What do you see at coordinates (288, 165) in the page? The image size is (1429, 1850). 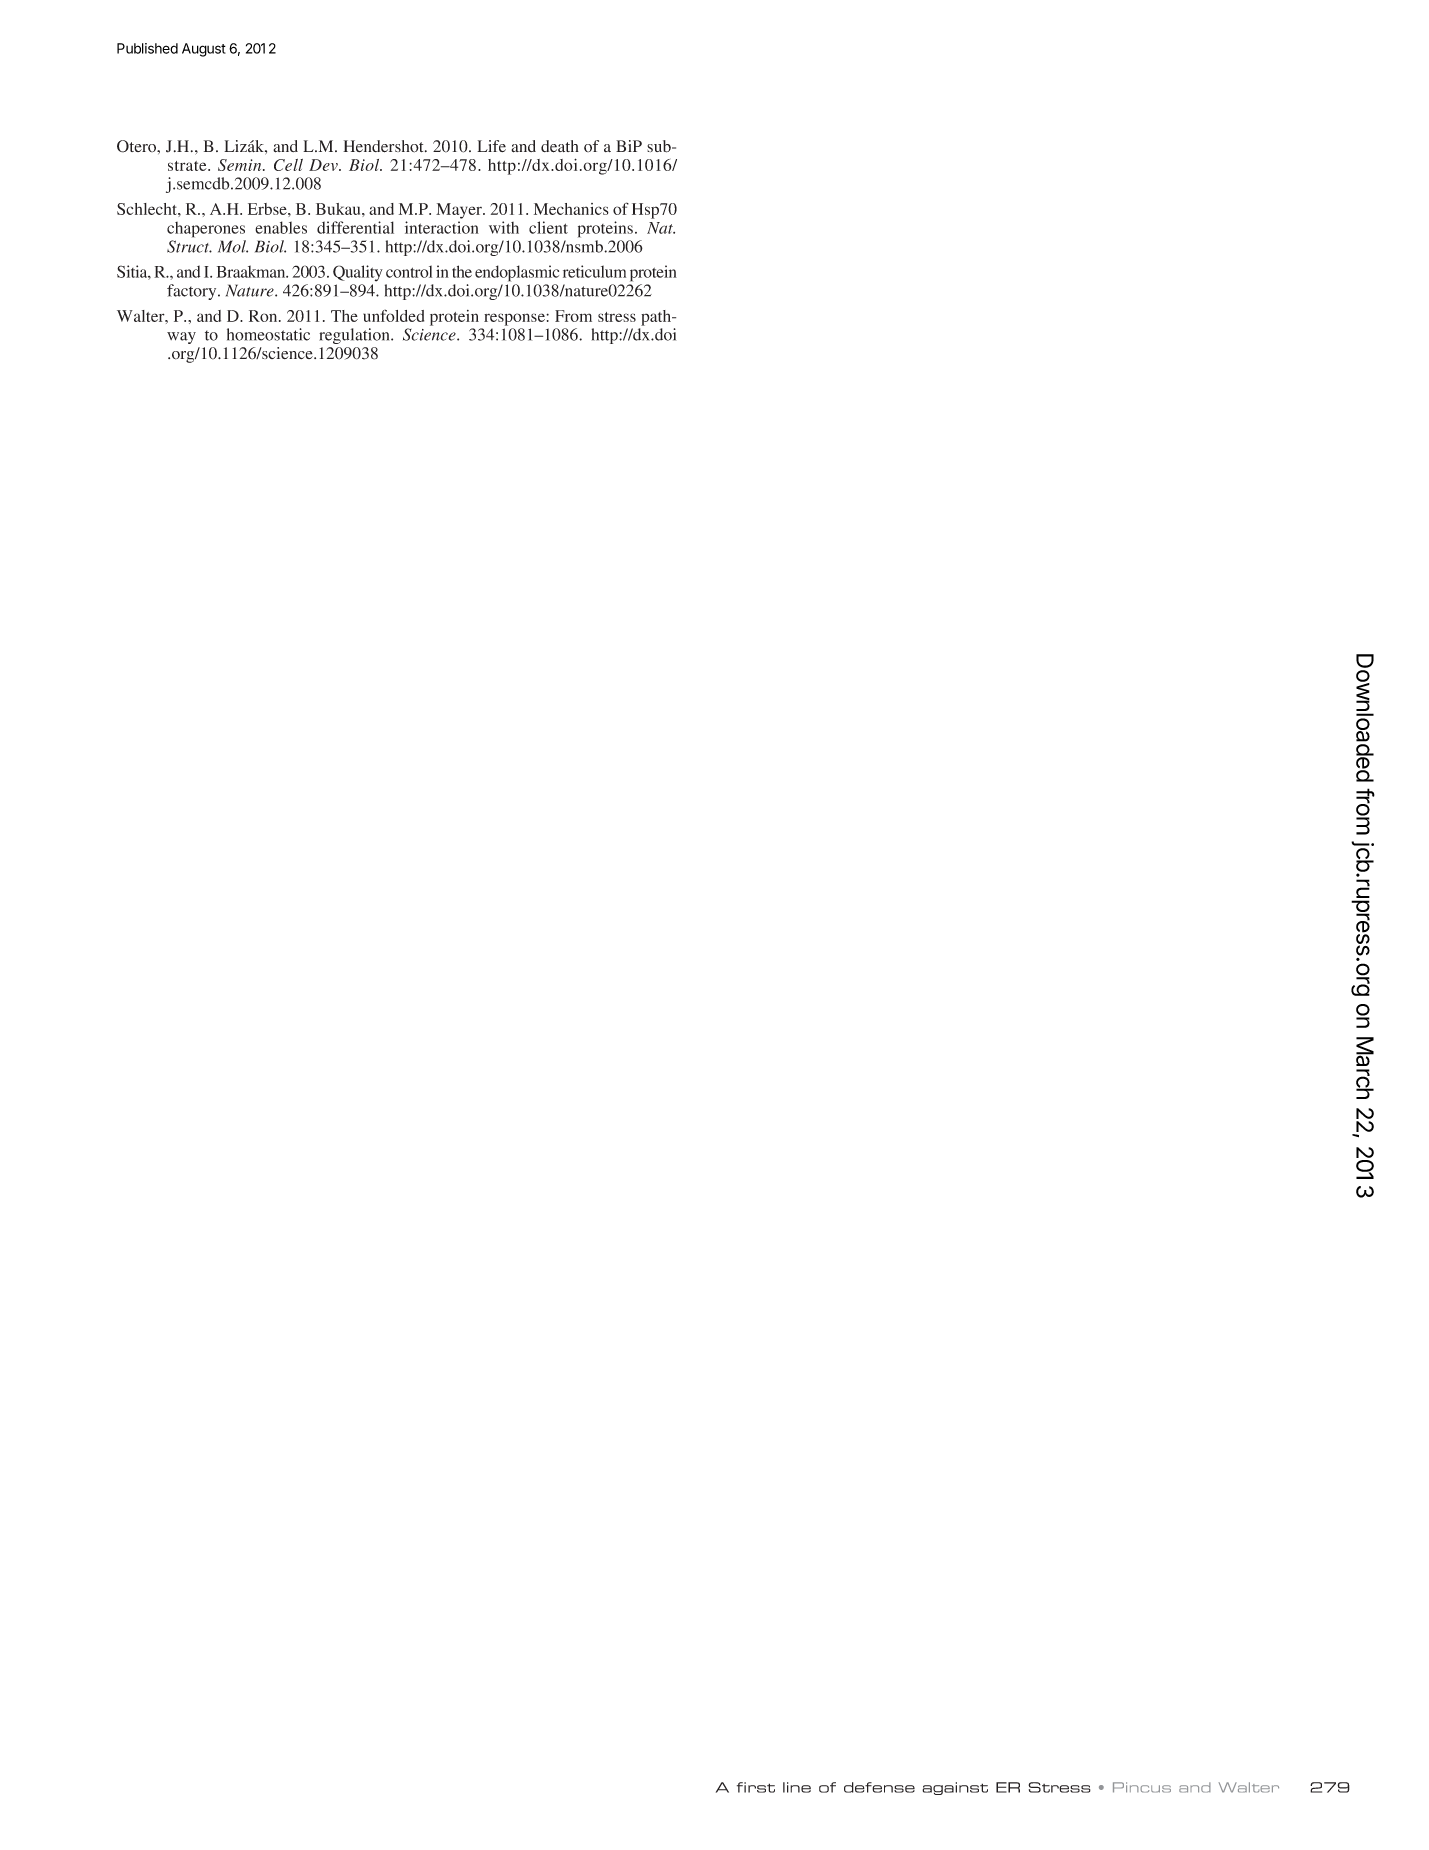 I see `Cell` at bounding box center [288, 165].
